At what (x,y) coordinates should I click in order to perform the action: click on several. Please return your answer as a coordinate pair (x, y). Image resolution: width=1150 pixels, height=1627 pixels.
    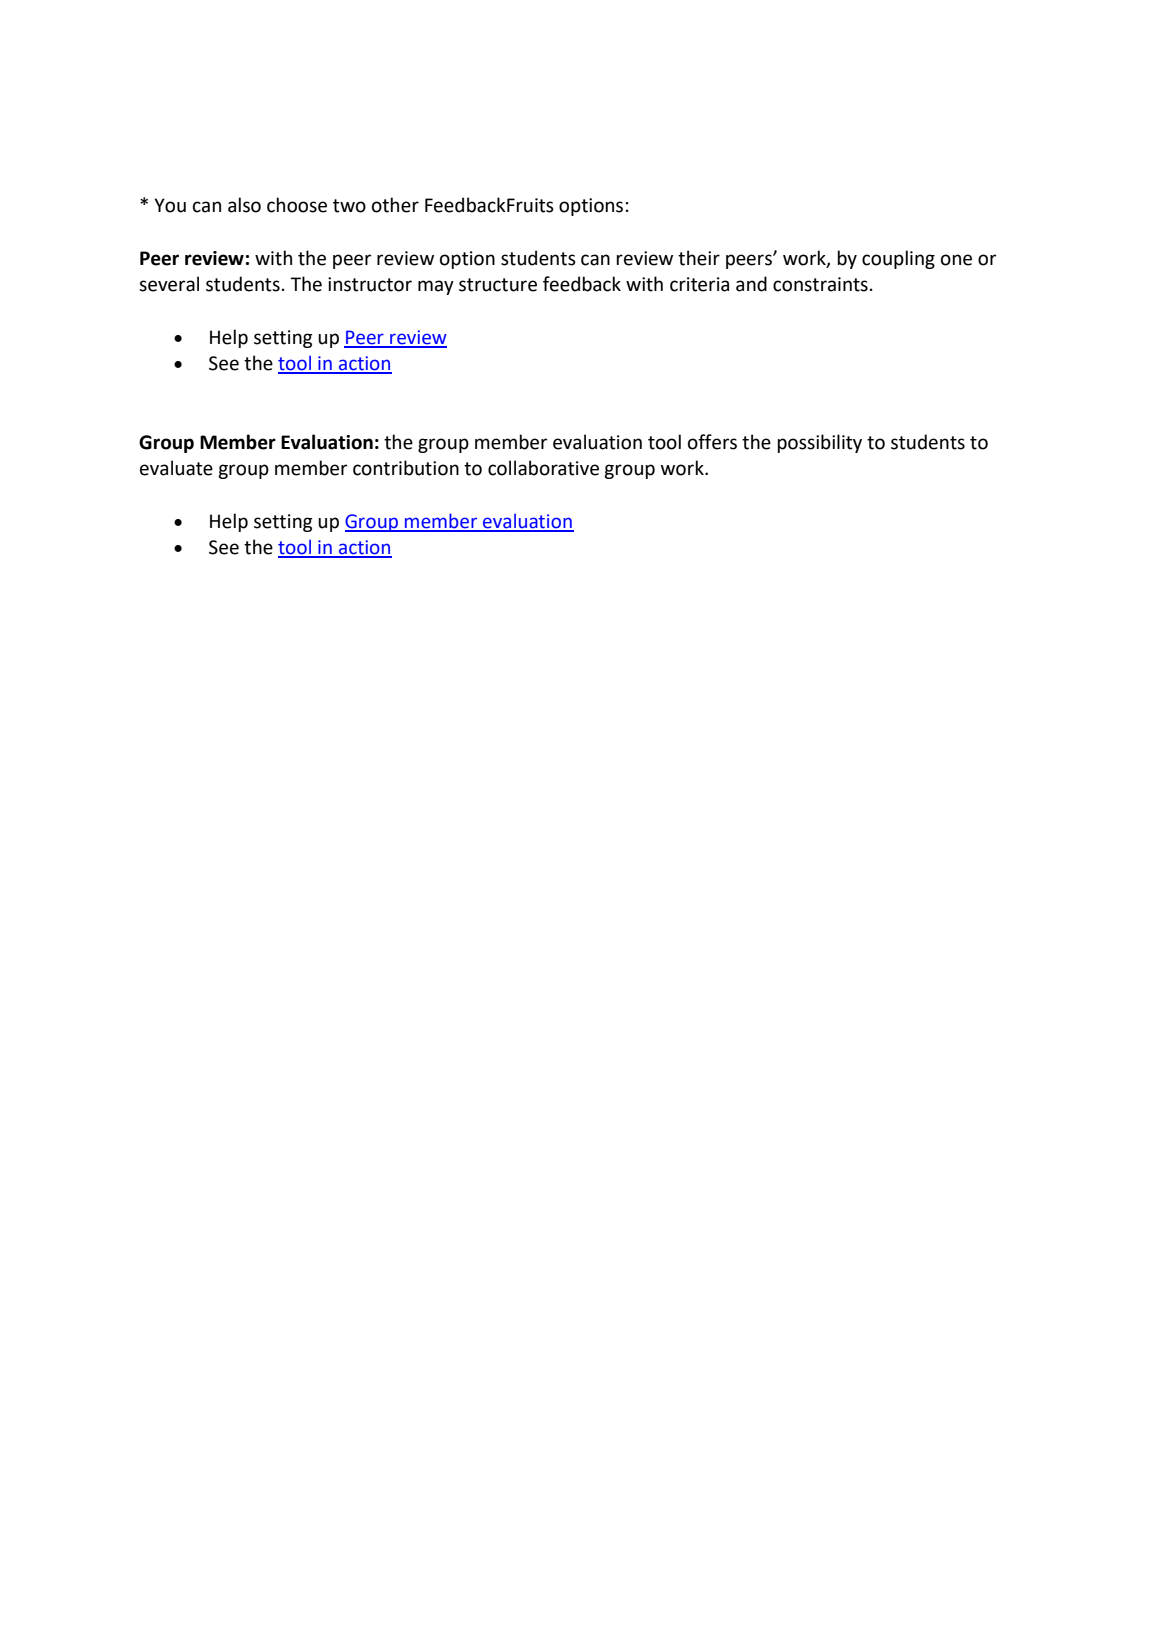
    Looking at the image, I should click on (169, 284).
